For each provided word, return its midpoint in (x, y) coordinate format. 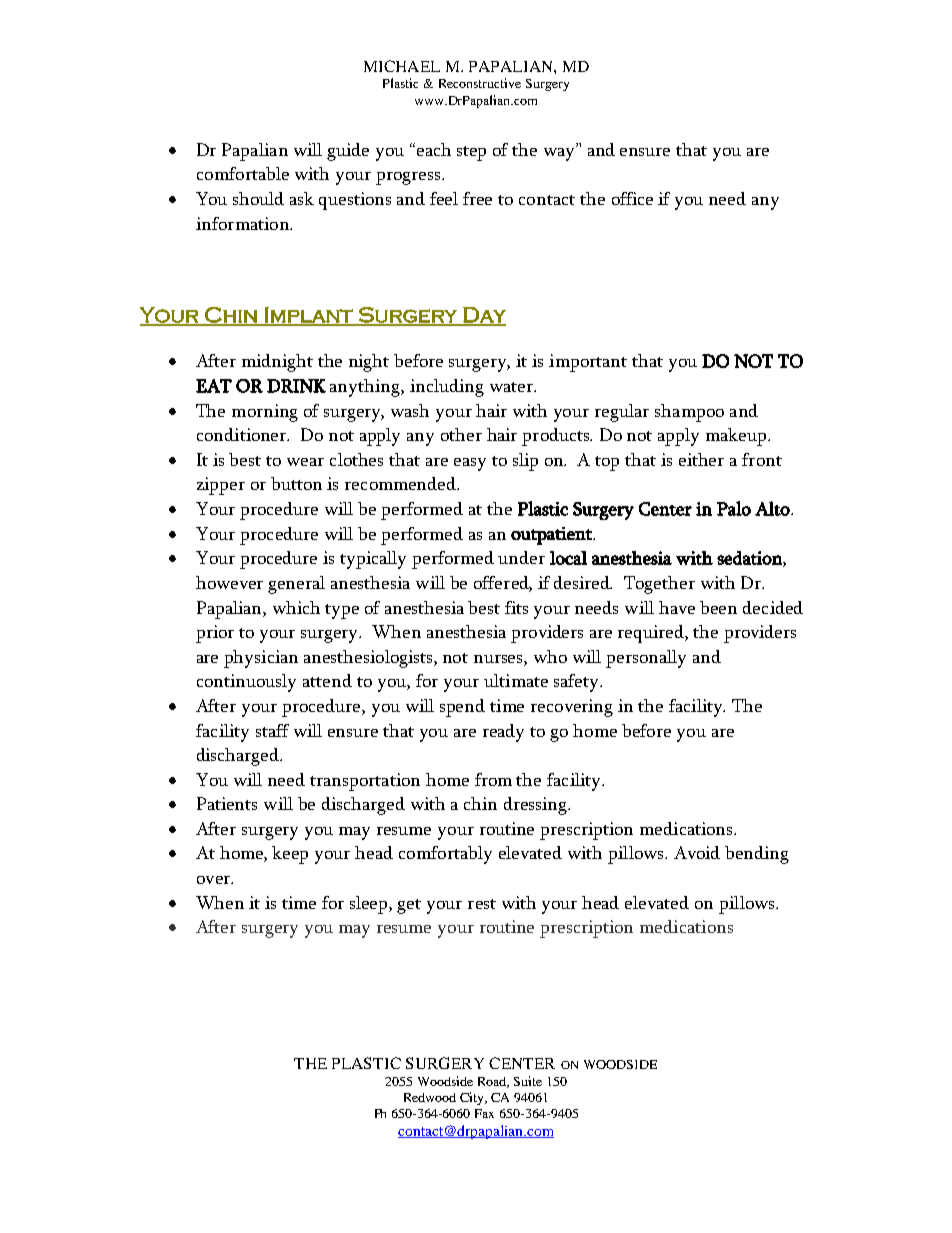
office (632, 198)
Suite (528, 1081)
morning (265, 413)
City (473, 1098)
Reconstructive (480, 83)
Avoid (697, 852)
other (461, 434)
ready (503, 733)
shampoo (689, 413)
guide (348, 152)
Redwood (430, 1097)
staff (272, 730)
